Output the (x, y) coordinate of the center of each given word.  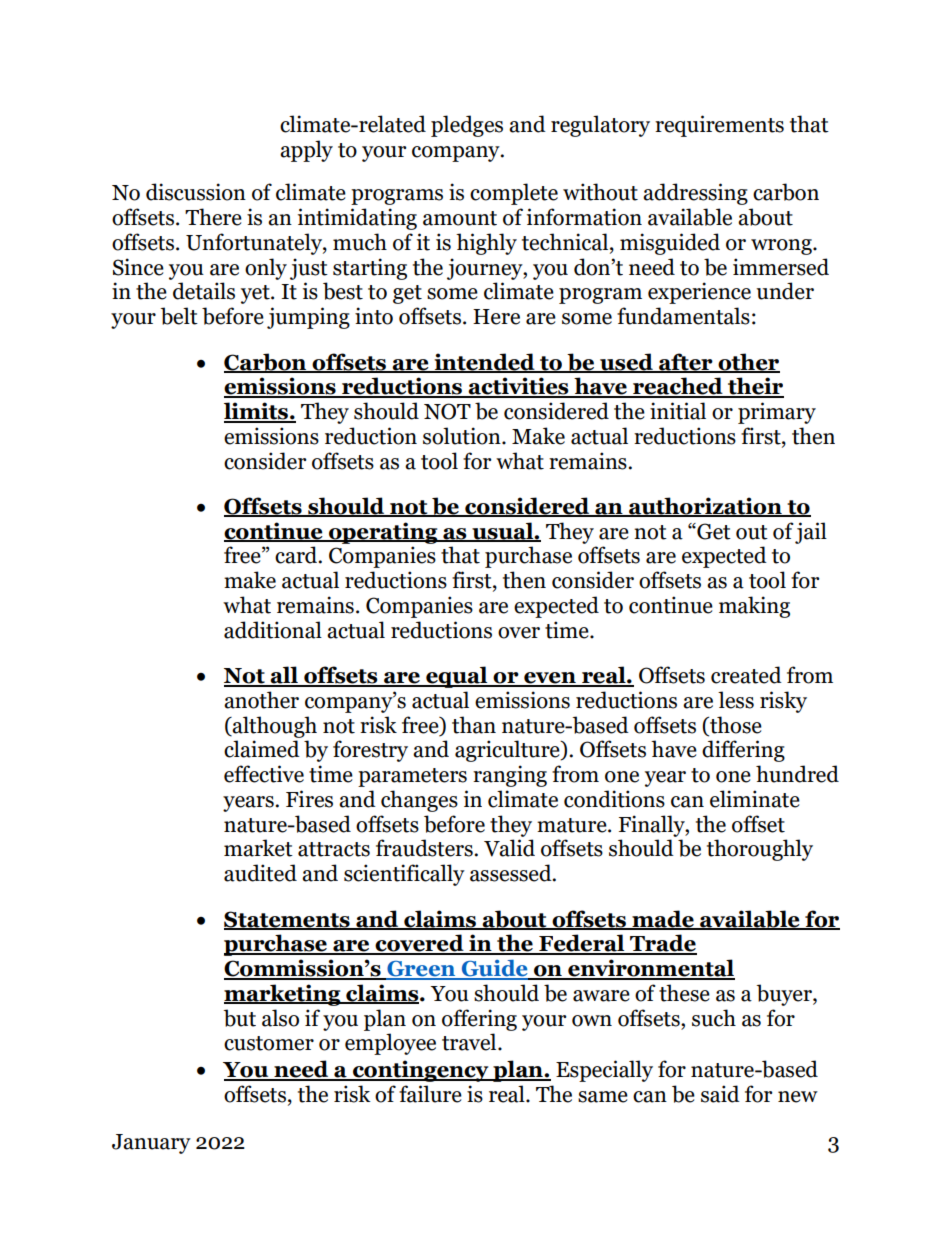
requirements (719, 126)
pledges (467, 126)
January (151, 1144)
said (720, 1094)
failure (430, 1094)
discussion (196, 192)
